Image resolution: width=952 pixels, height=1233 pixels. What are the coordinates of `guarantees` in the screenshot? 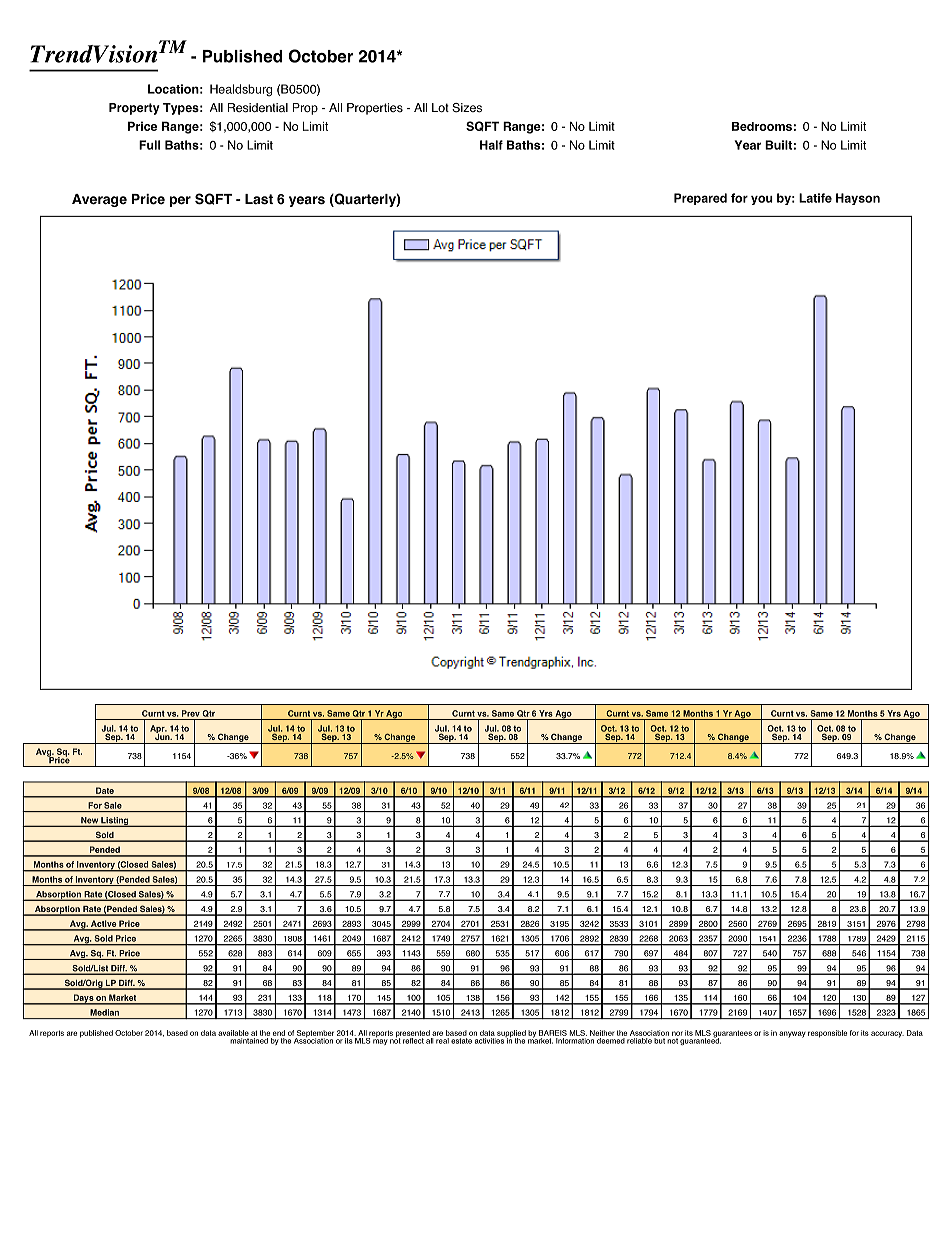 It's located at (732, 1035).
